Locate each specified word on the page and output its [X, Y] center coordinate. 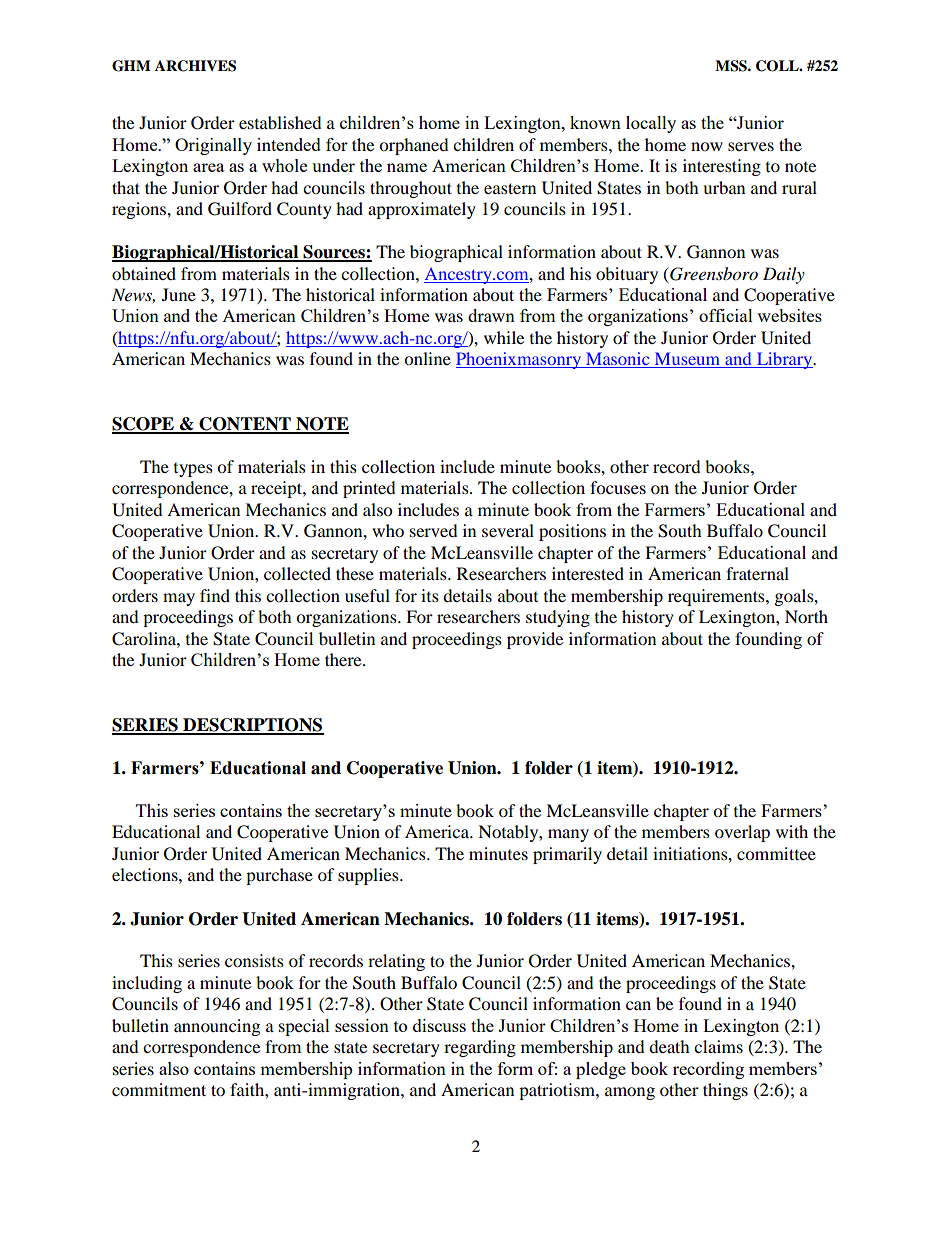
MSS [732, 66]
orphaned [414, 146]
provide [535, 640]
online [427, 358]
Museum [687, 360]
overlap [742, 833]
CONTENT [245, 425]
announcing [217, 1027]
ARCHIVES [195, 66]
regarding [480, 1048]
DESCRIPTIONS [252, 726]
